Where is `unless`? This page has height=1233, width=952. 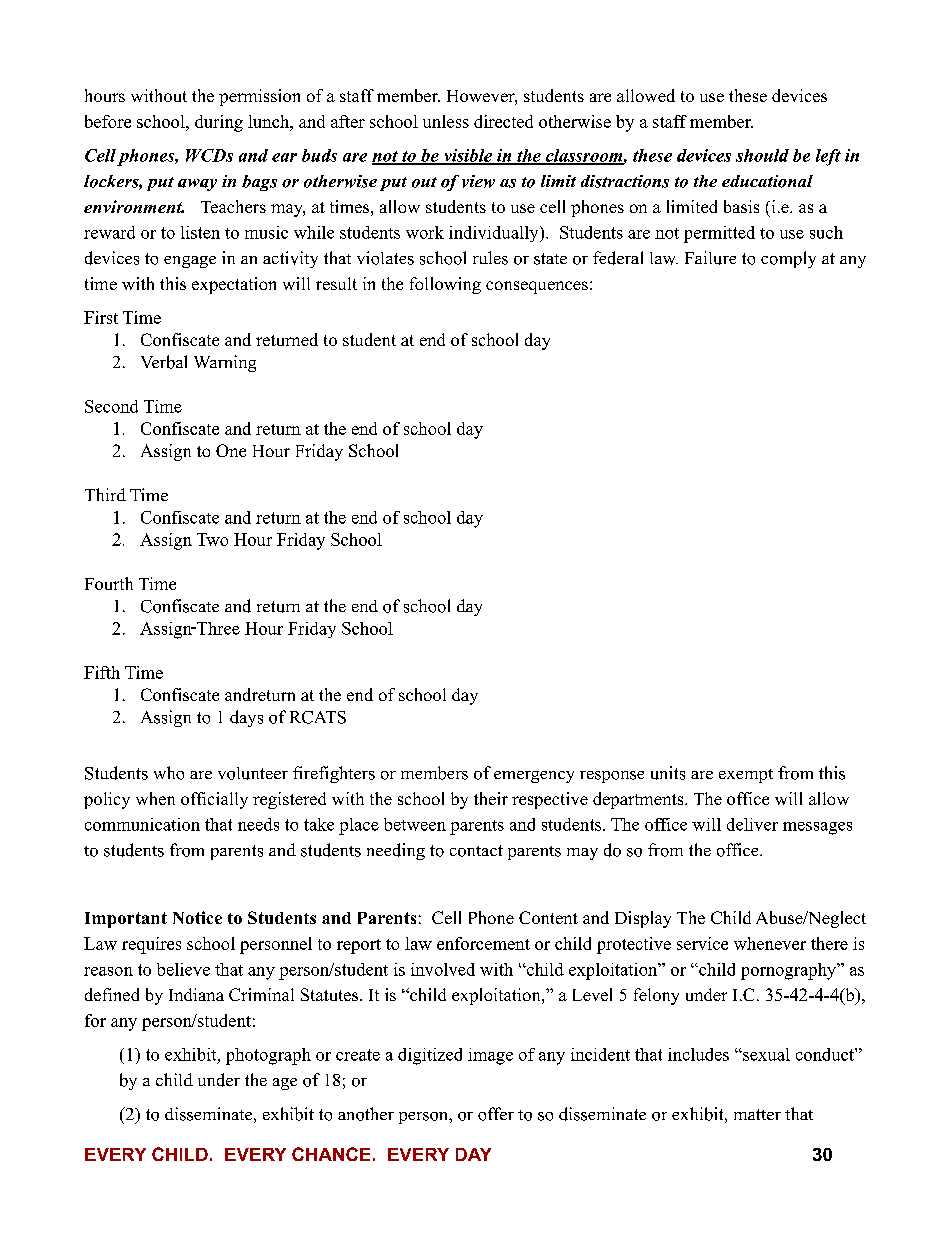
unless is located at coordinates (446, 121).
